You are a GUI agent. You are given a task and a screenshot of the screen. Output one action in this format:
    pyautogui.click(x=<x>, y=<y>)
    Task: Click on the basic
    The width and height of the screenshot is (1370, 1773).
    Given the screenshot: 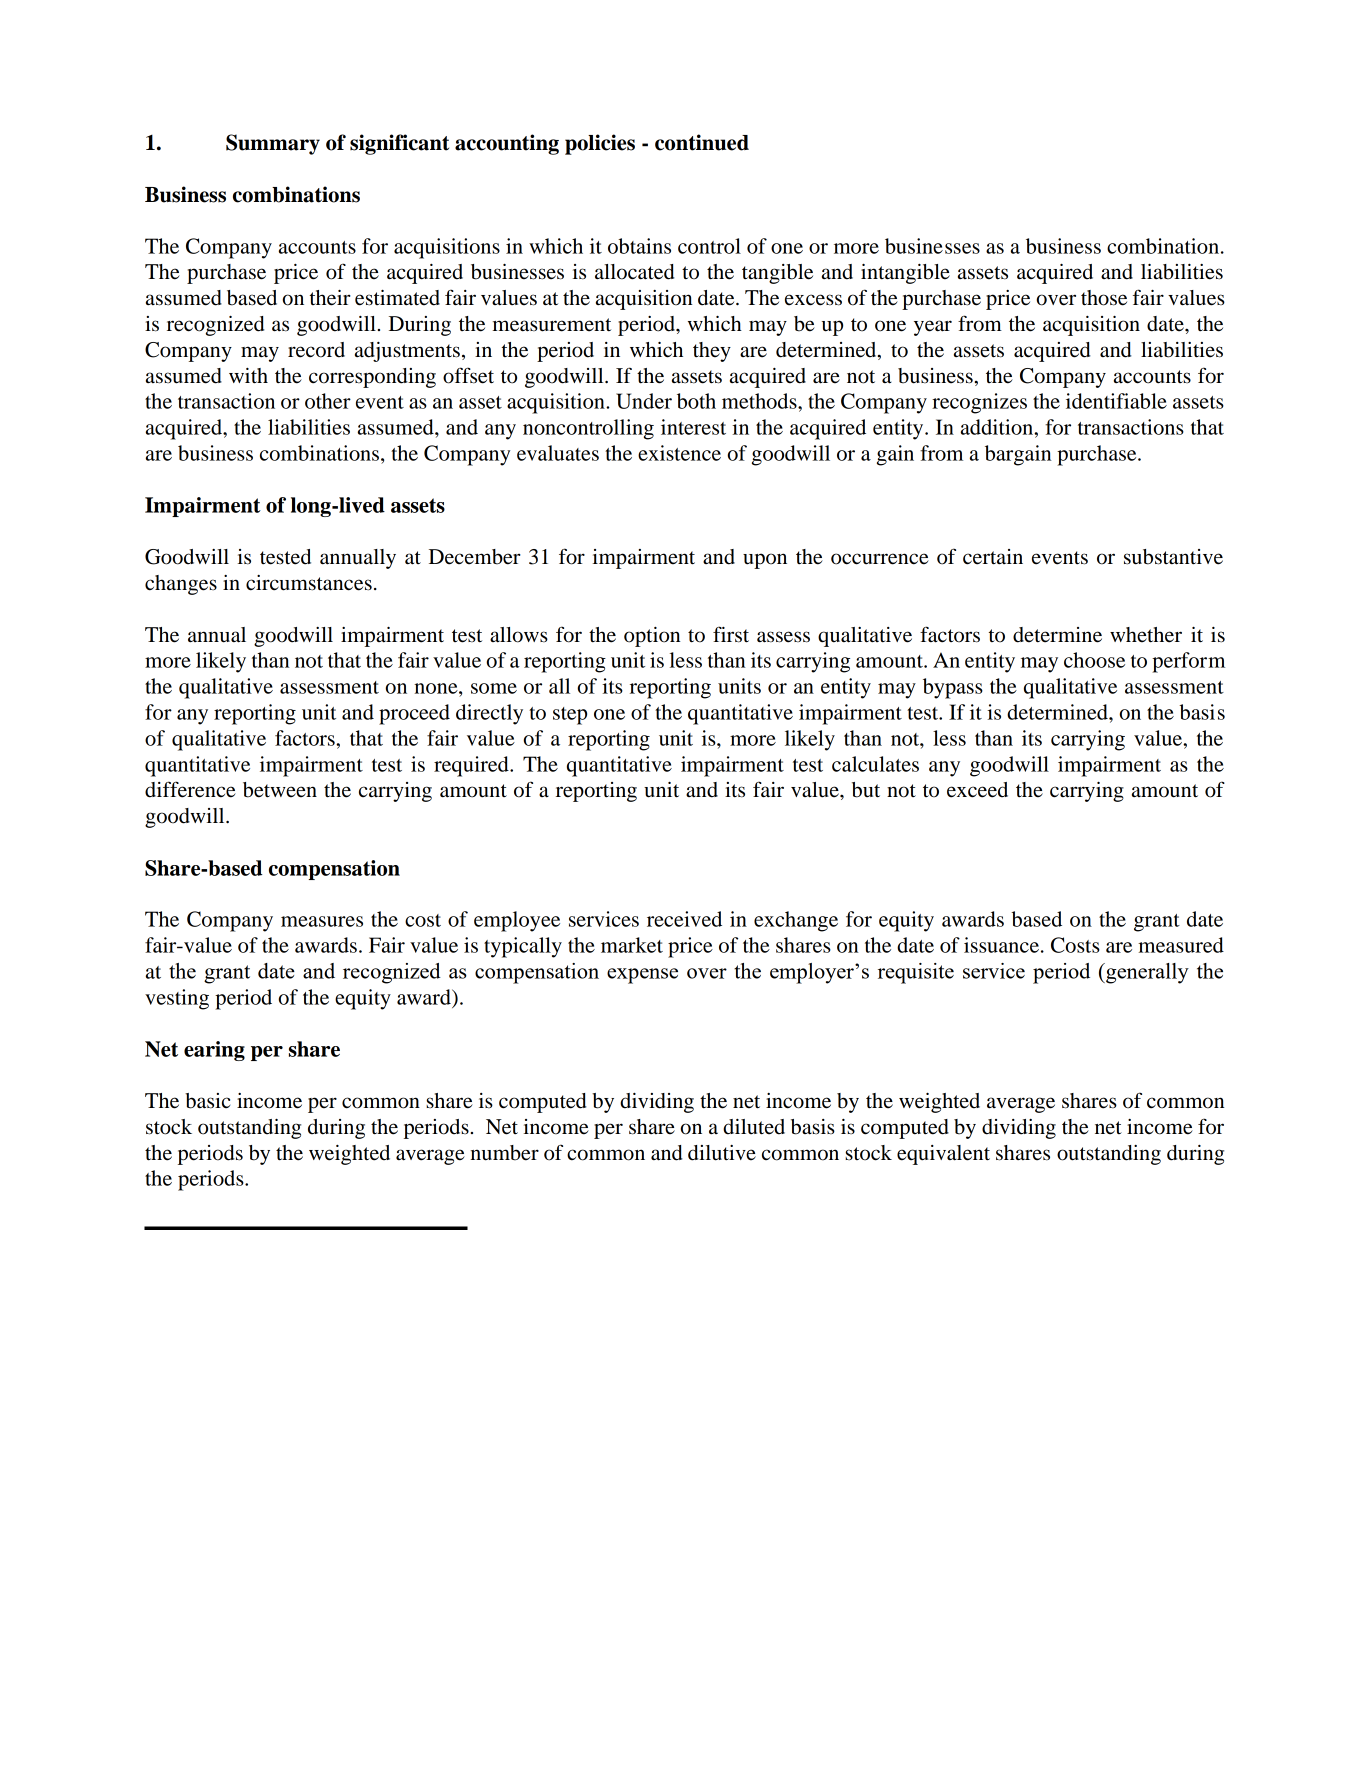 What is the action you would take?
    pyautogui.click(x=207, y=1101)
